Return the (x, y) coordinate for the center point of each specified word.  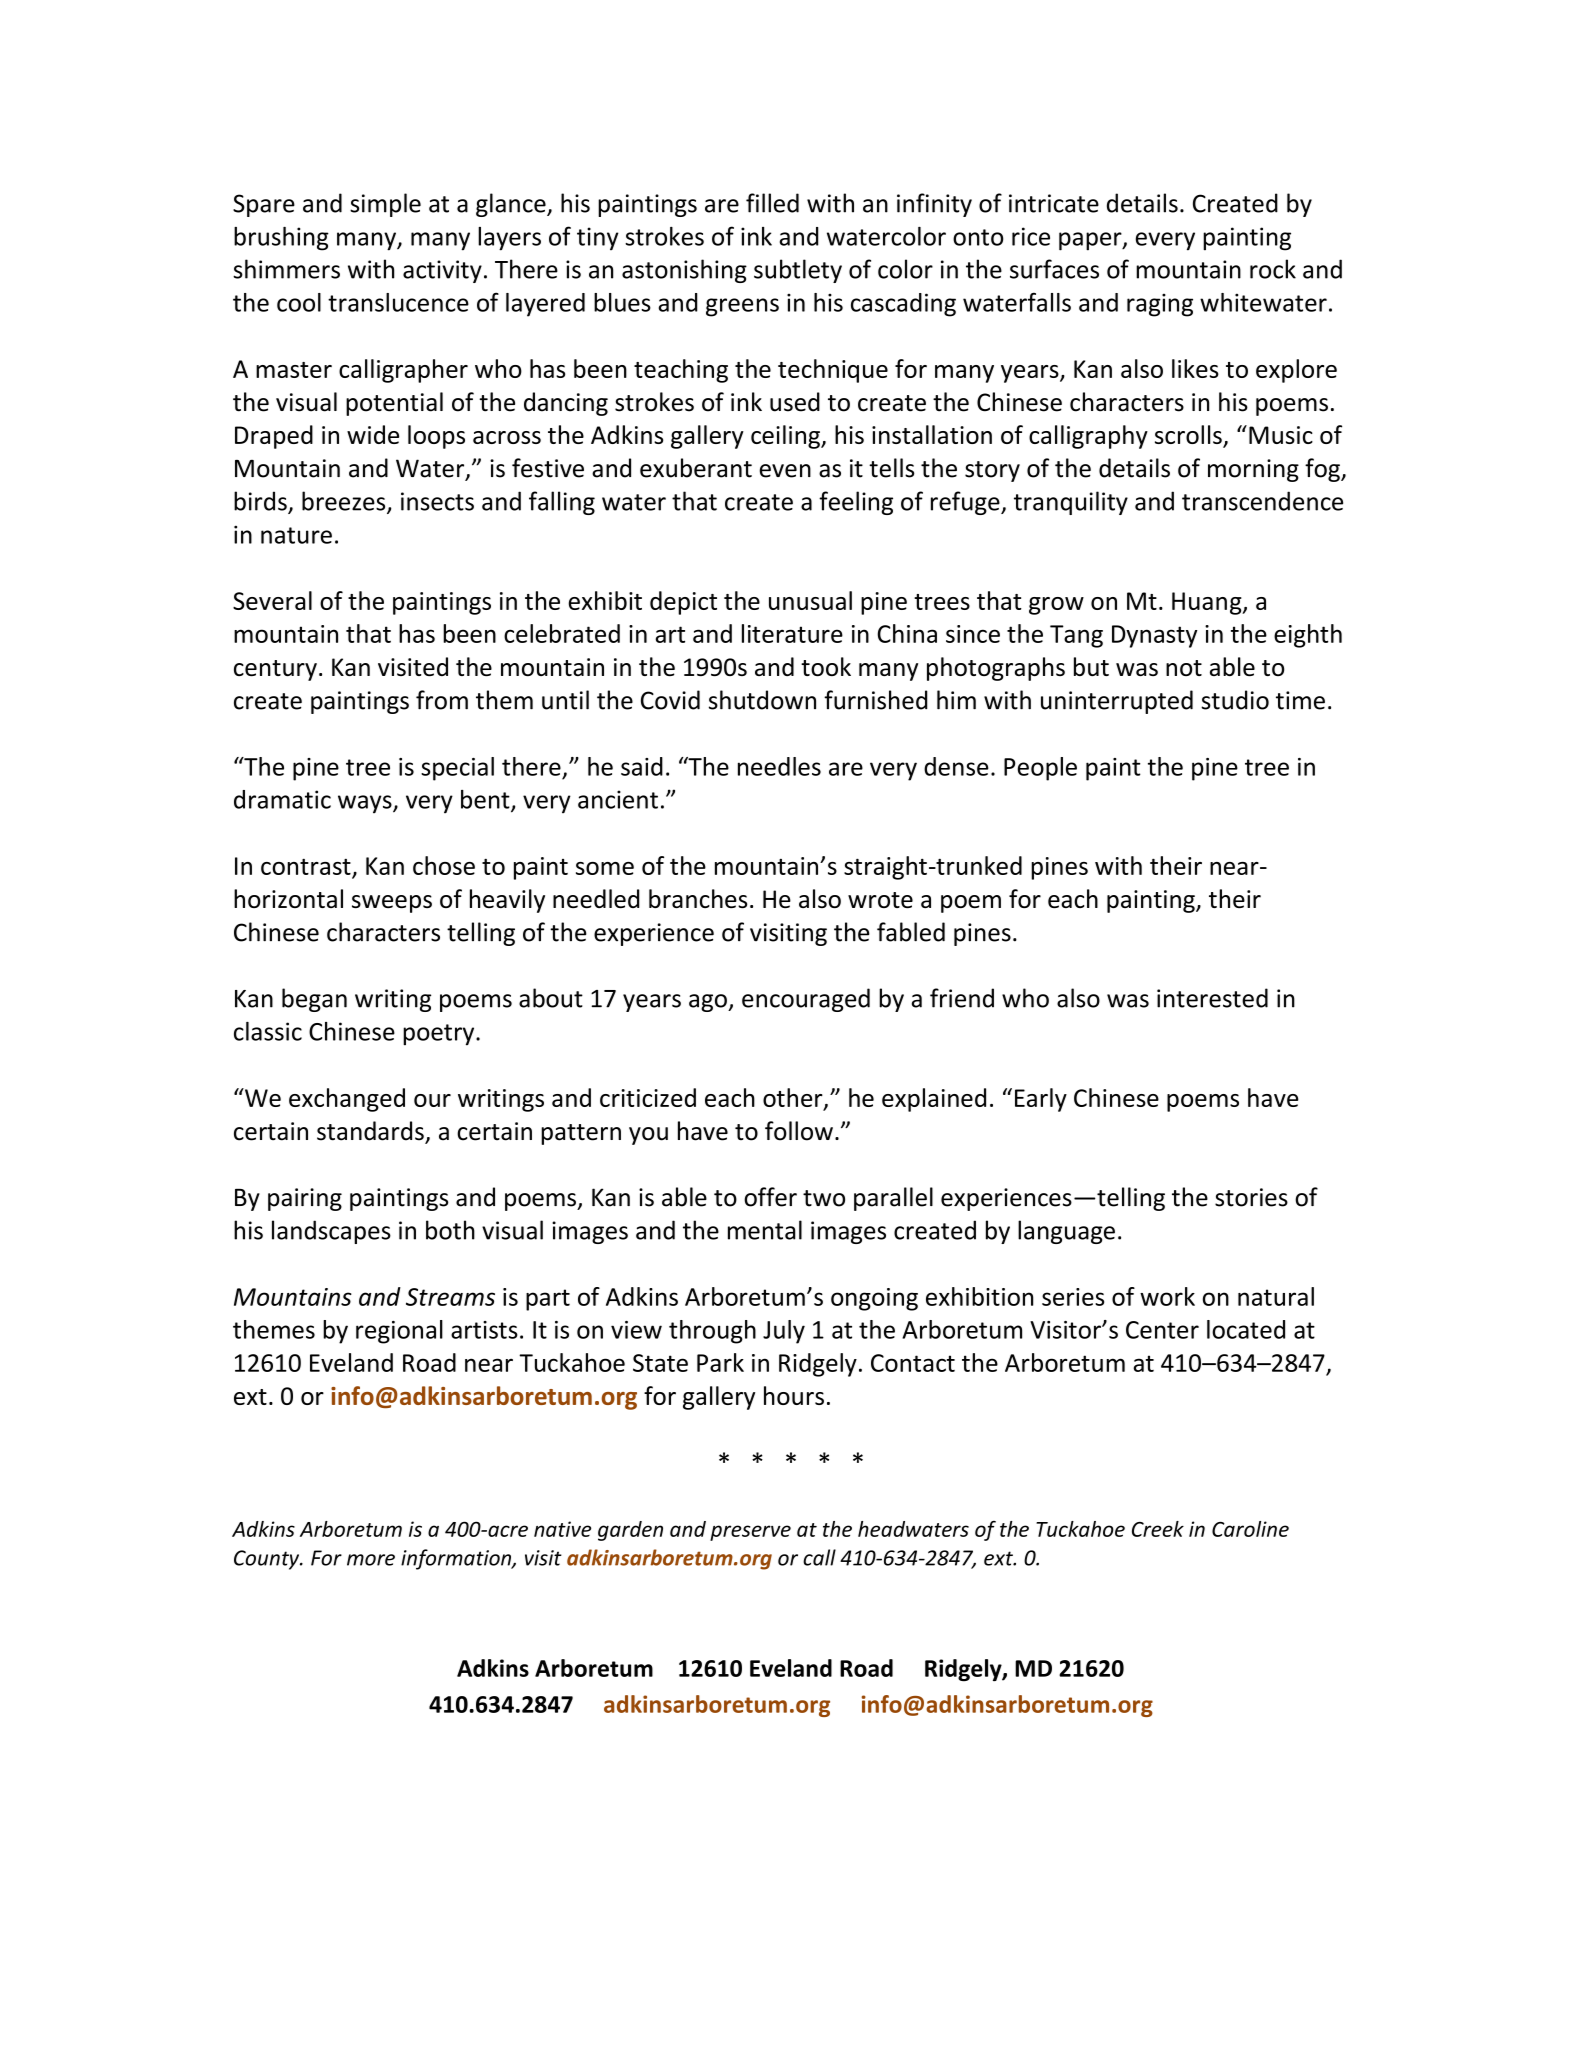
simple (385, 205)
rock (1273, 269)
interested (1212, 998)
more (371, 1560)
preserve (750, 1533)
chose (444, 865)
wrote (880, 900)
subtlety (798, 271)
